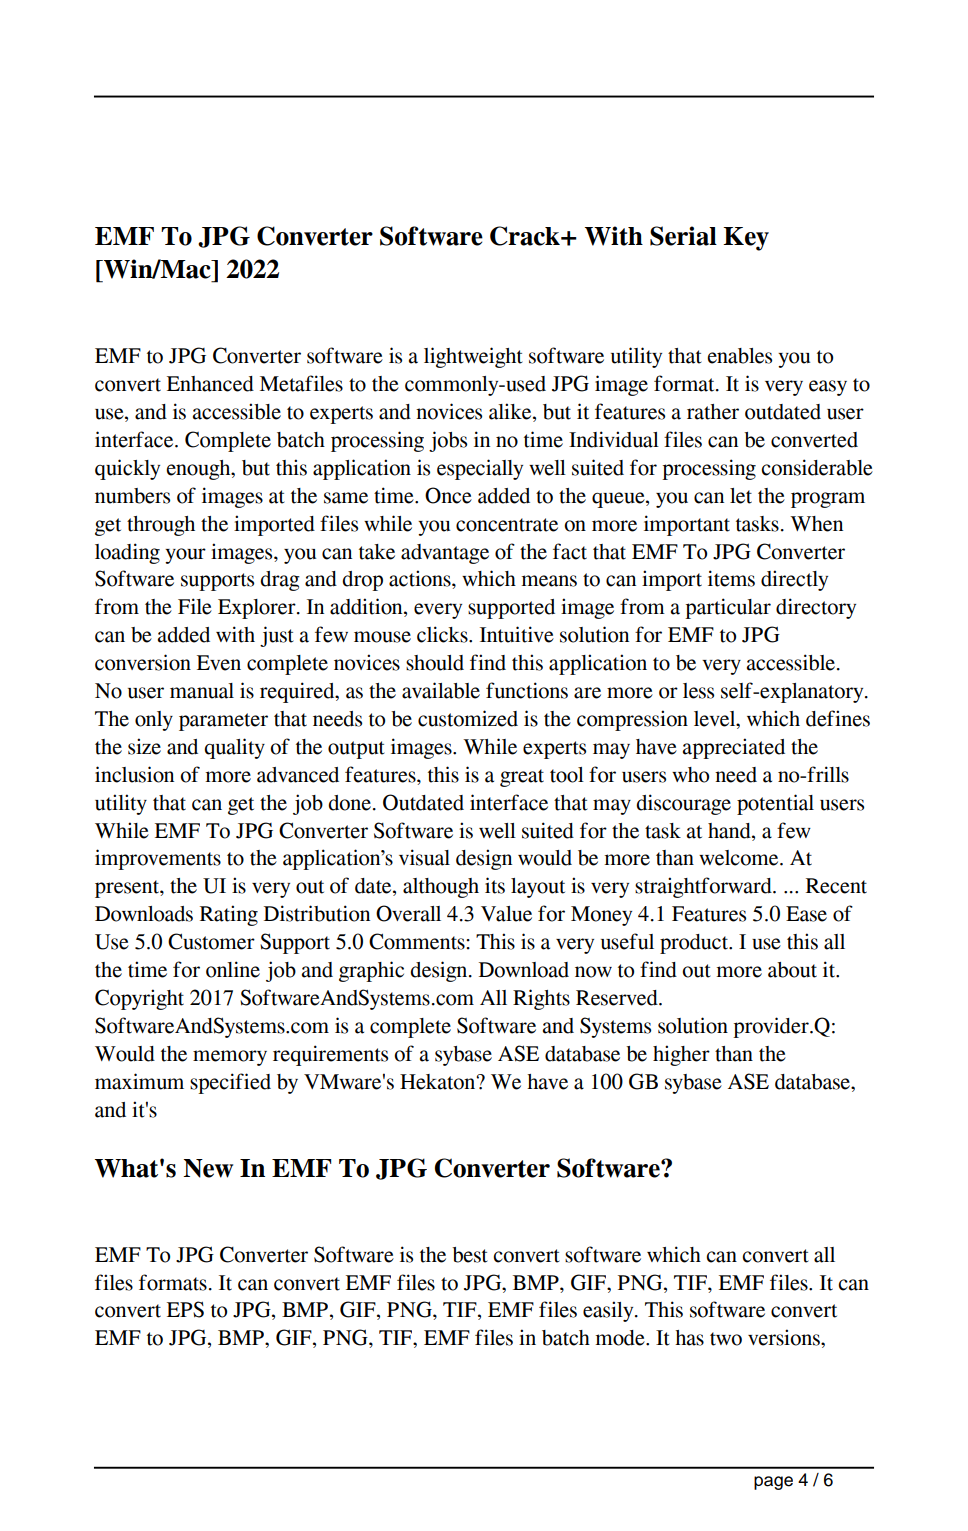 This screenshot has width=968, height=1531. I want to click on Crack, so click(526, 236).
